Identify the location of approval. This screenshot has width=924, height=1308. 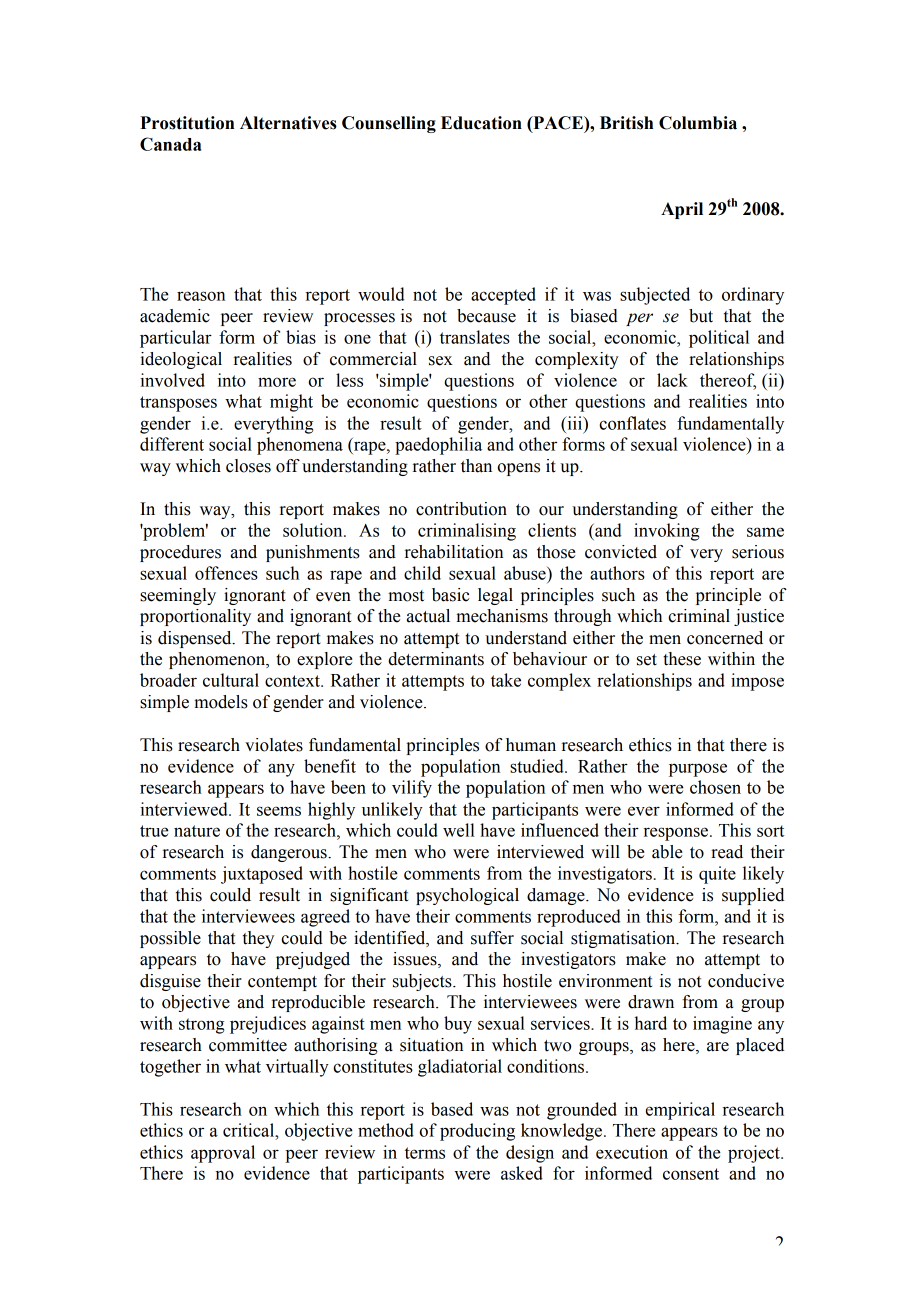
(223, 1154).
